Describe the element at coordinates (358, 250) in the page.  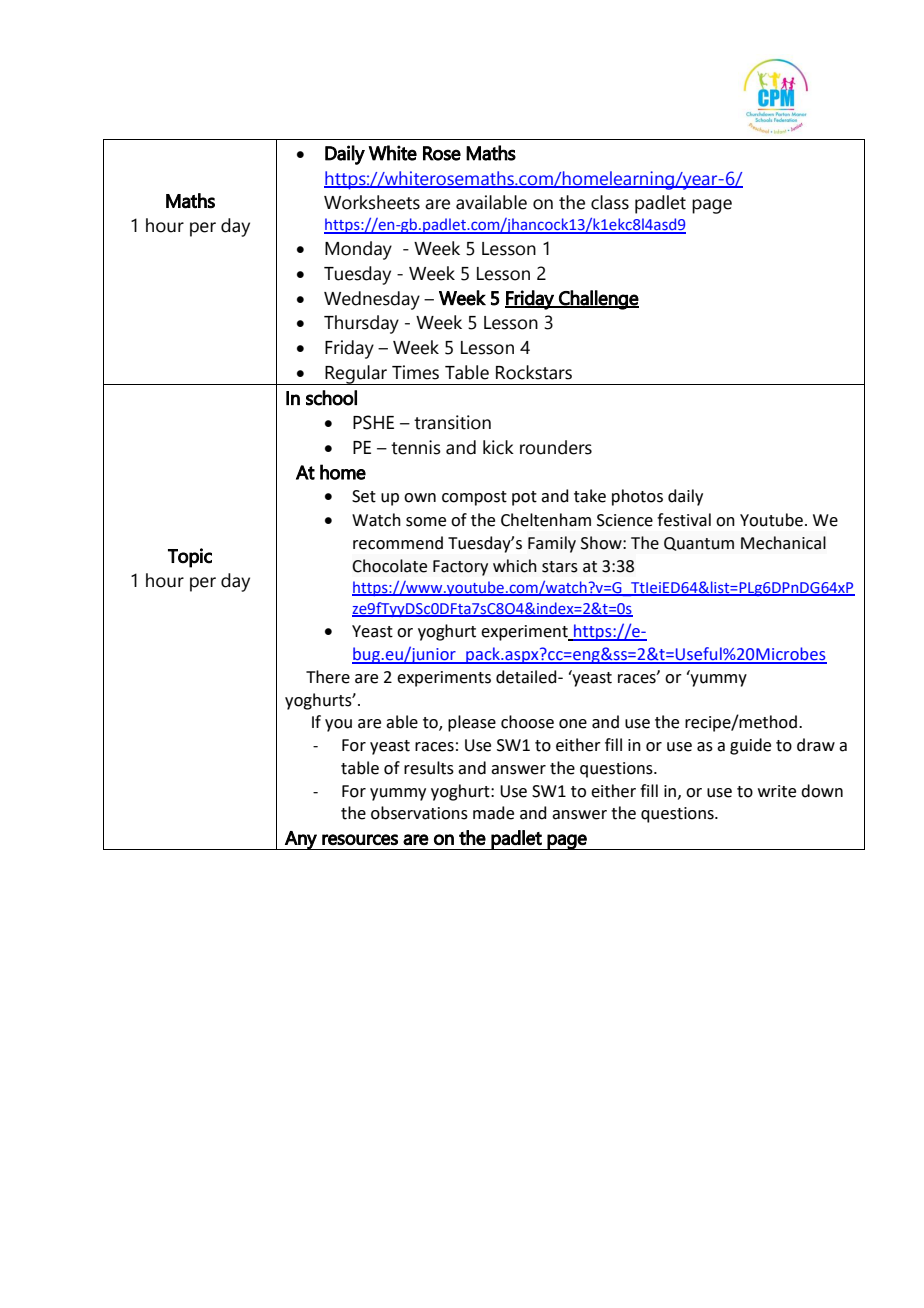
I see `Monday` at that location.
